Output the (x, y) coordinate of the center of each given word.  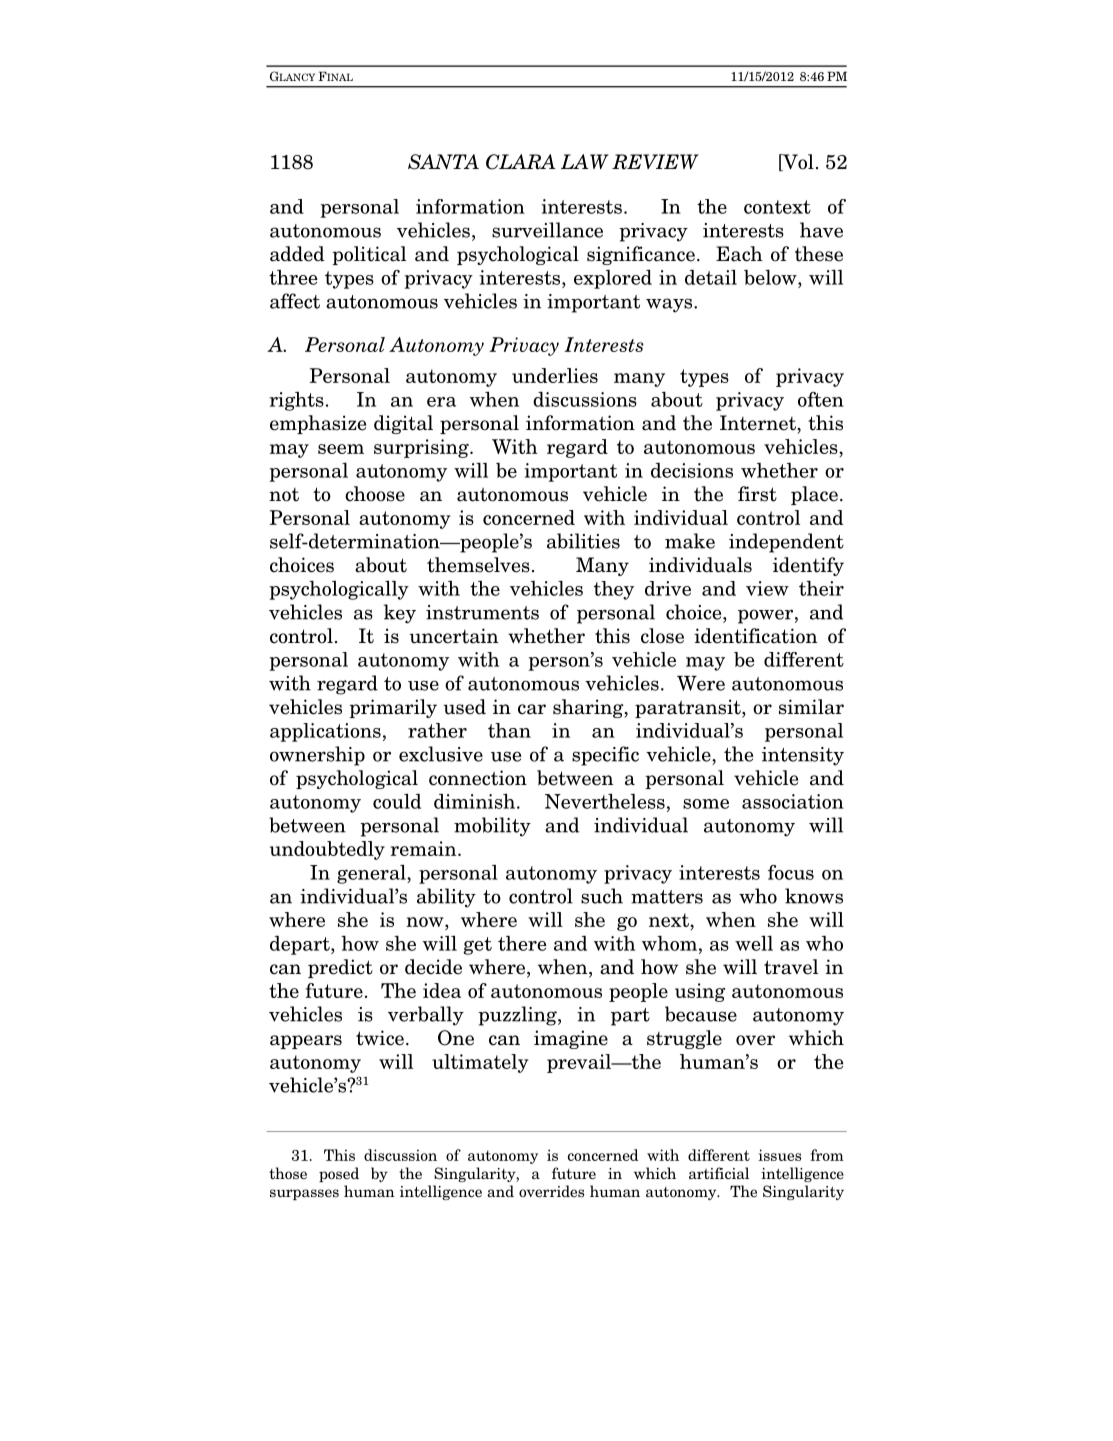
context (777, 207)
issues (779, 1155)
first (757, 494)
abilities (583, 541)
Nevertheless (605, 801)
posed (339, 1174)
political (369, 255)
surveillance (547, 230)
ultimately (480, 1063)
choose (375, 494)
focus (791, 872)
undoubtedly (327, 850)
